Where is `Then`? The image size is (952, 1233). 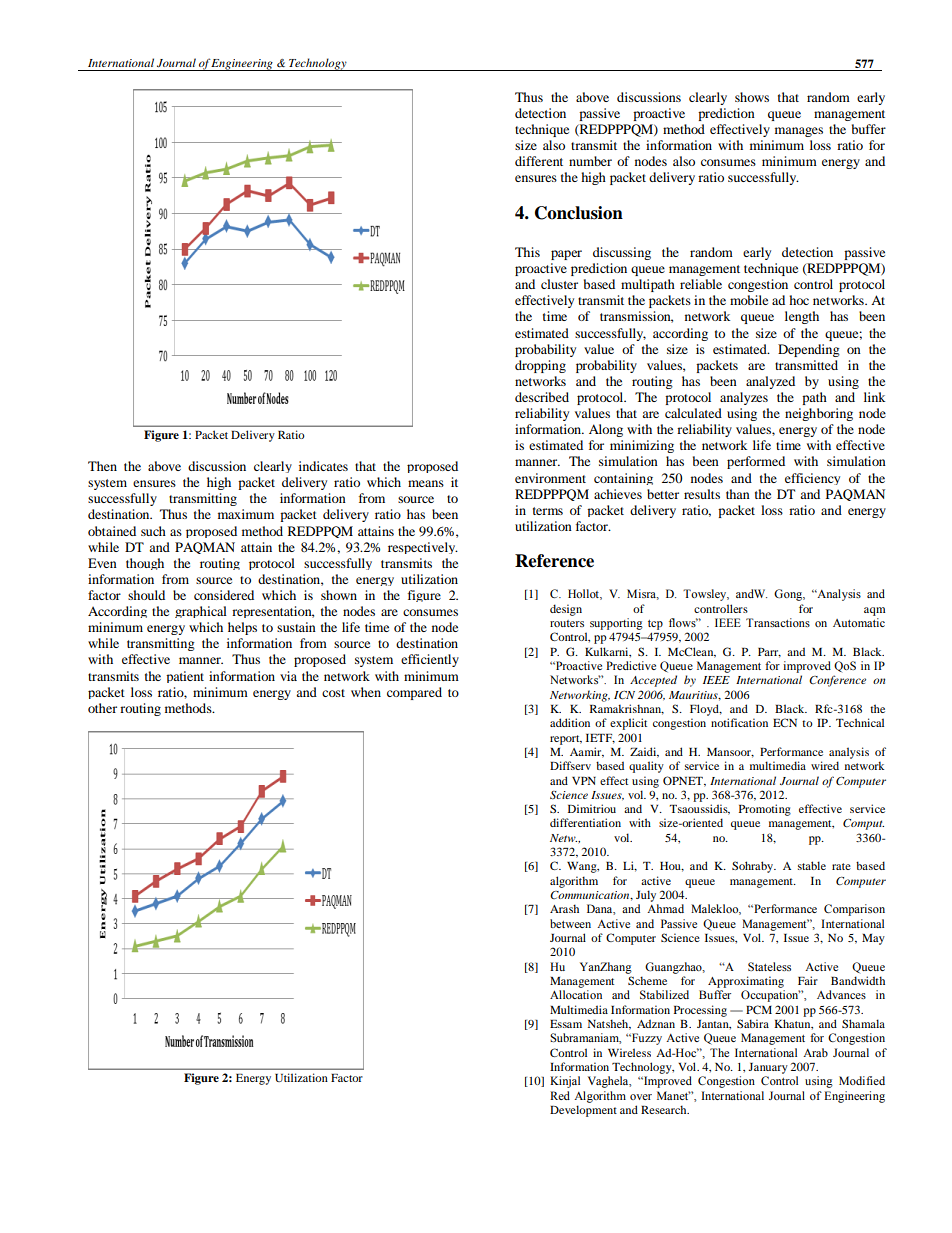
Then is located at coordinates (102, 466).
